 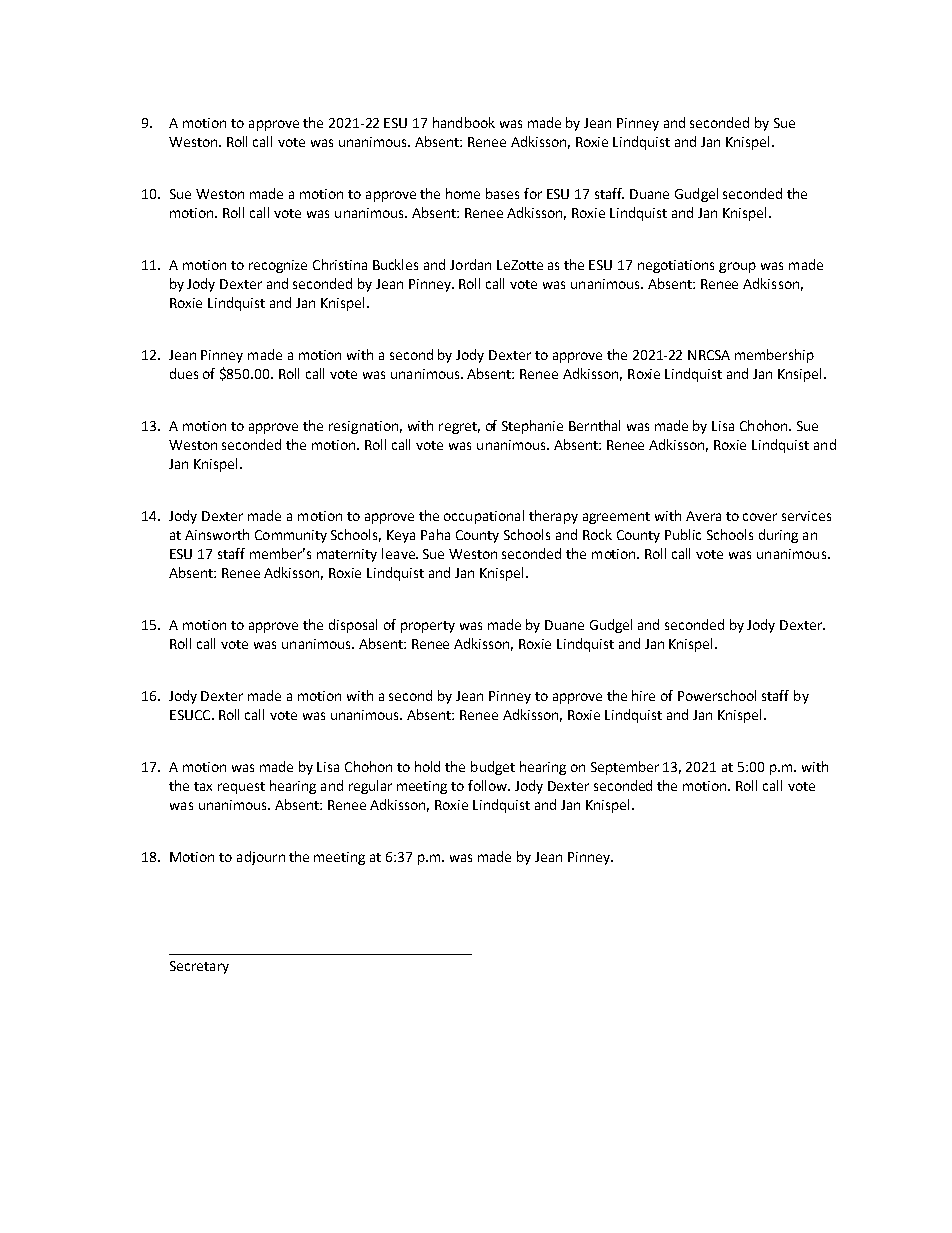 I want to click on occupational, so click(x=484, y=517).
